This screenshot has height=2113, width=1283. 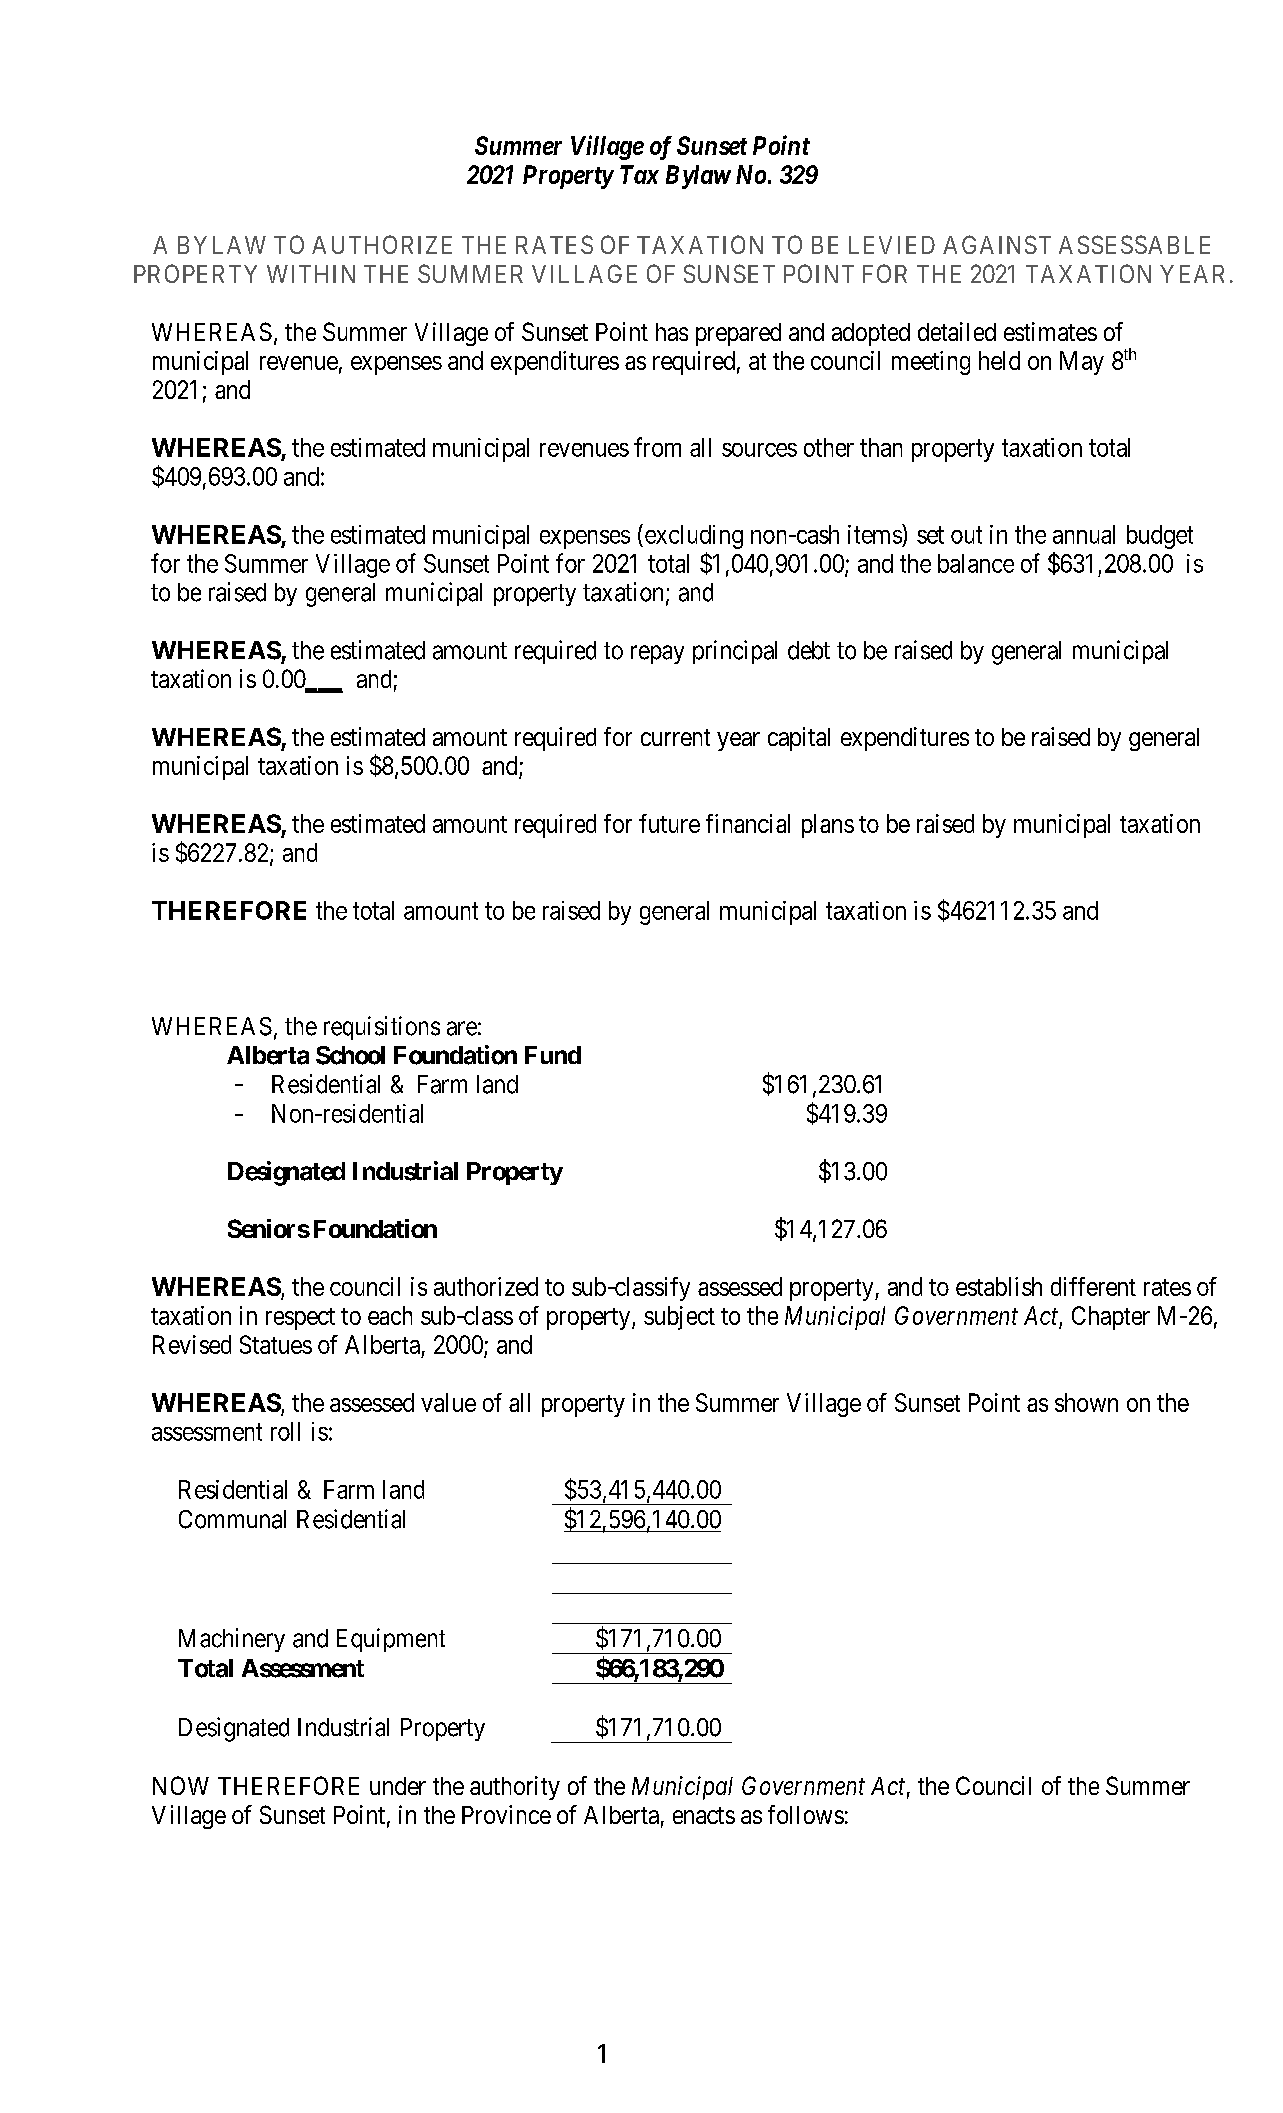 What do you see at coordinates (735, 652) in the screenshot?
I see `principal` at bounding box center [735, 652].
